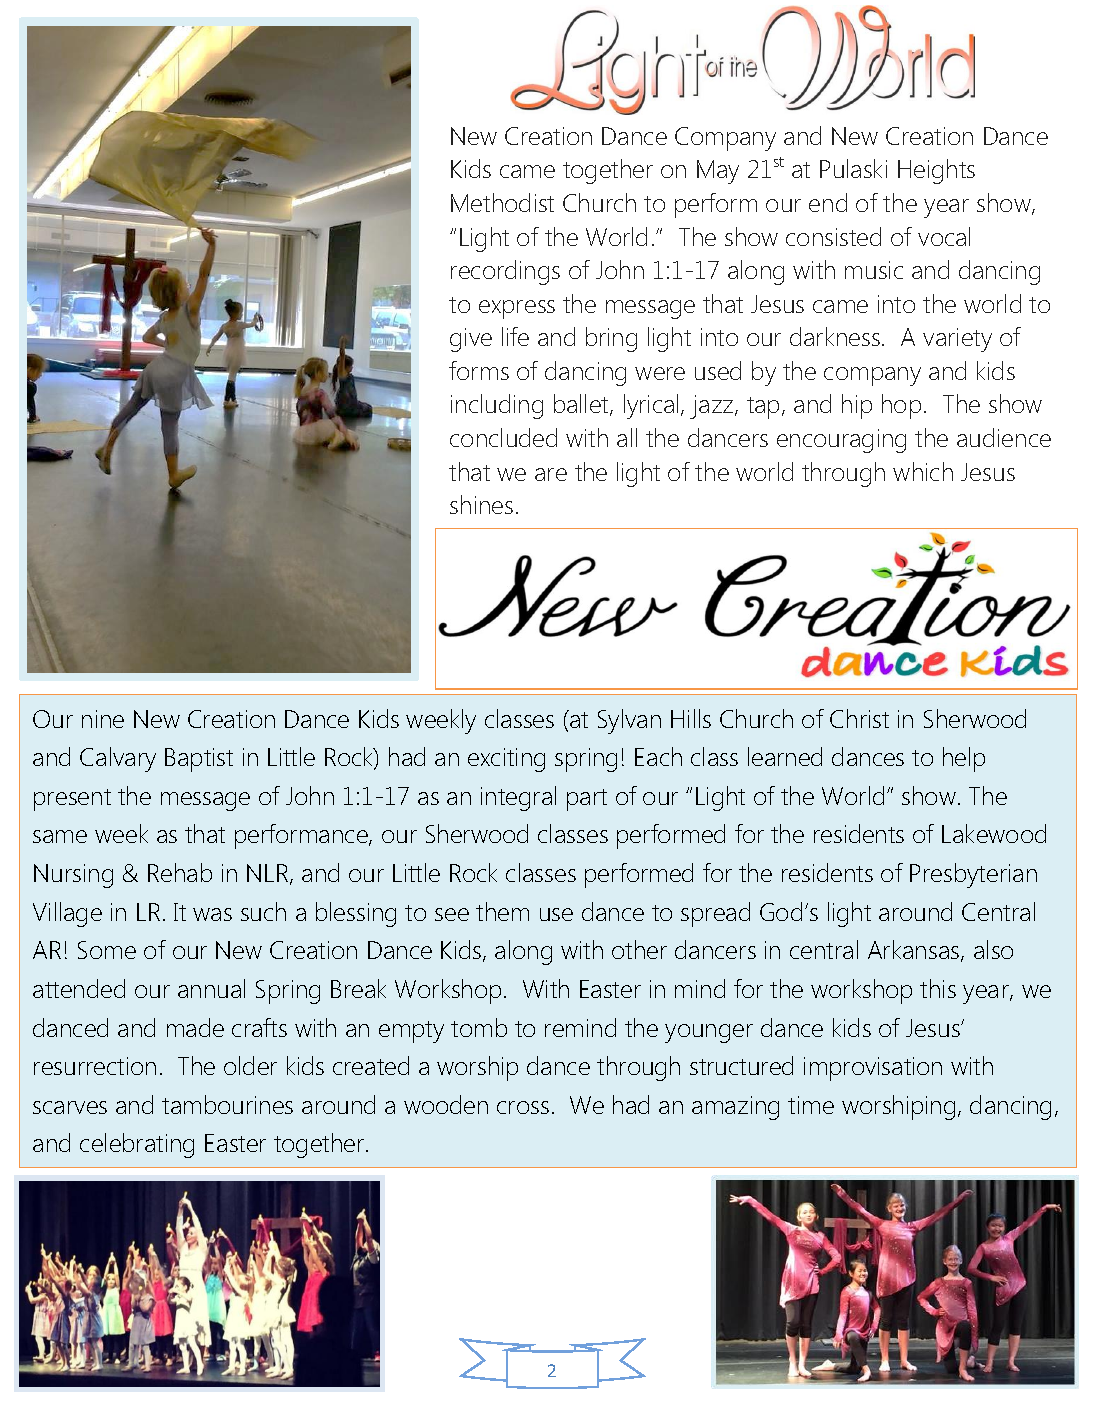 This screenshot has width=1104, height=1428. Describe the element at coordinates (853, 168) in the screenshot. I see `Pulaski` at that location.
